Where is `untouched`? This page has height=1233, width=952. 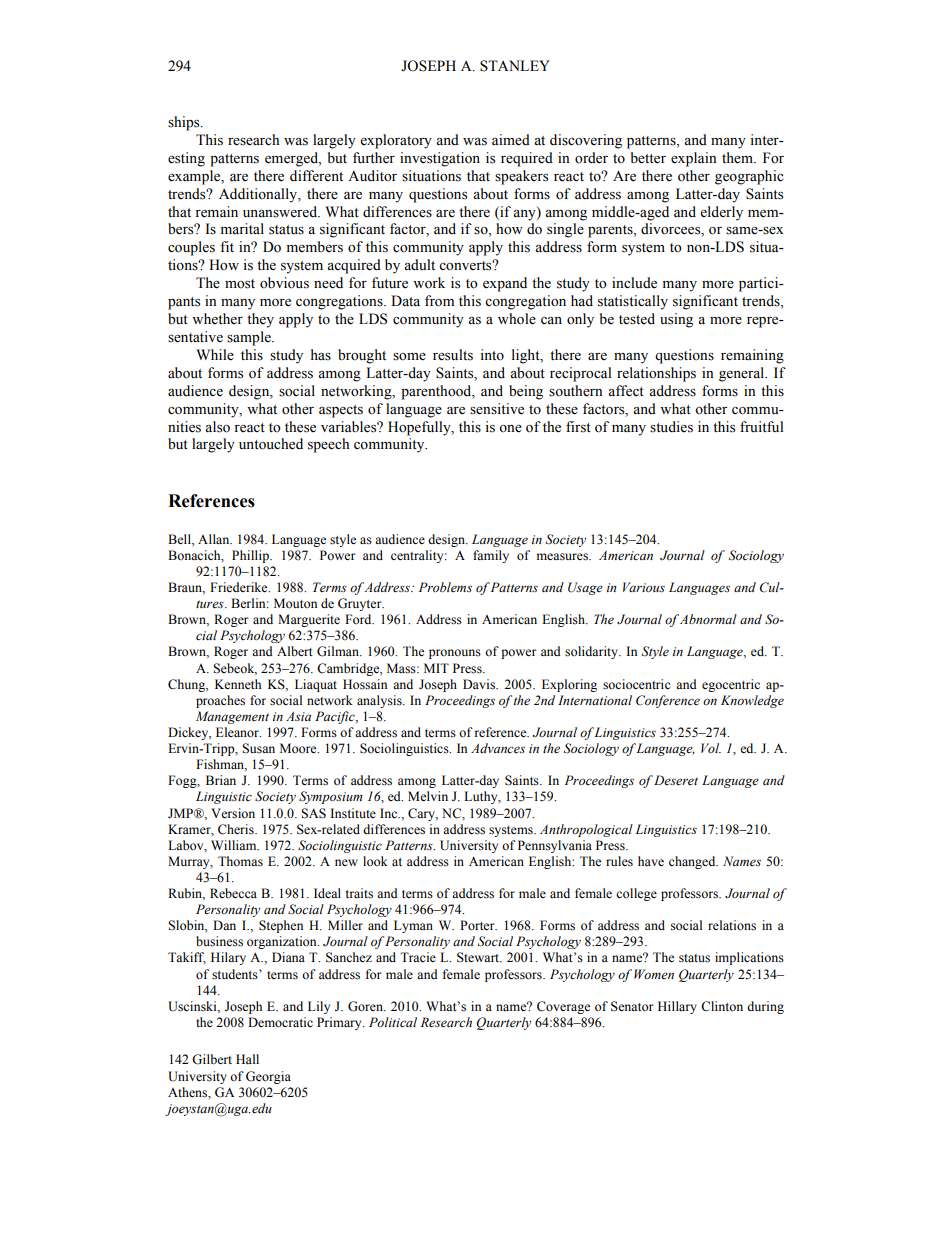
untouched is located at coordinates (271, 444).
